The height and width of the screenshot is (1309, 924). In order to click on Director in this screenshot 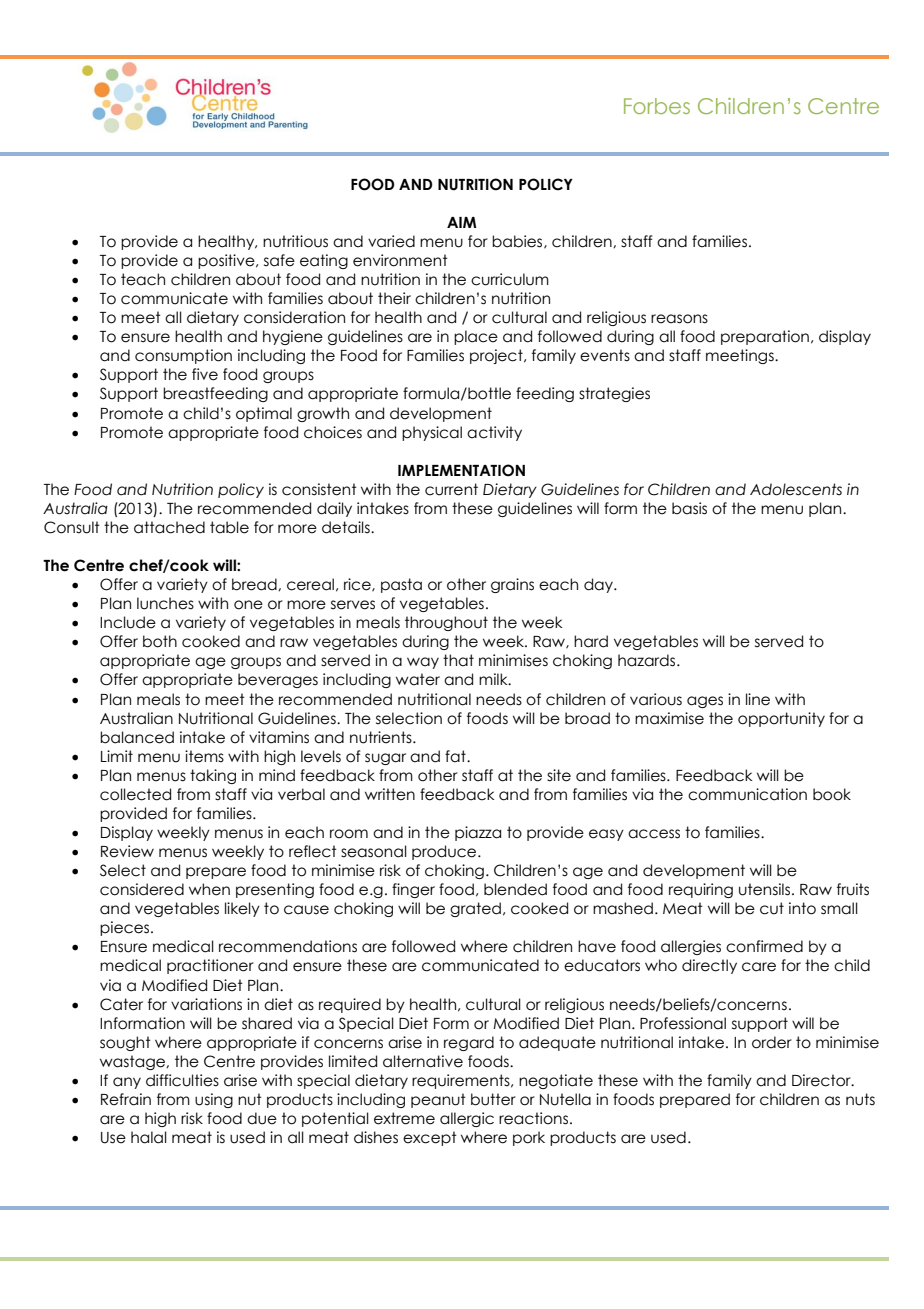, I will do `click(822, 1080)`.
